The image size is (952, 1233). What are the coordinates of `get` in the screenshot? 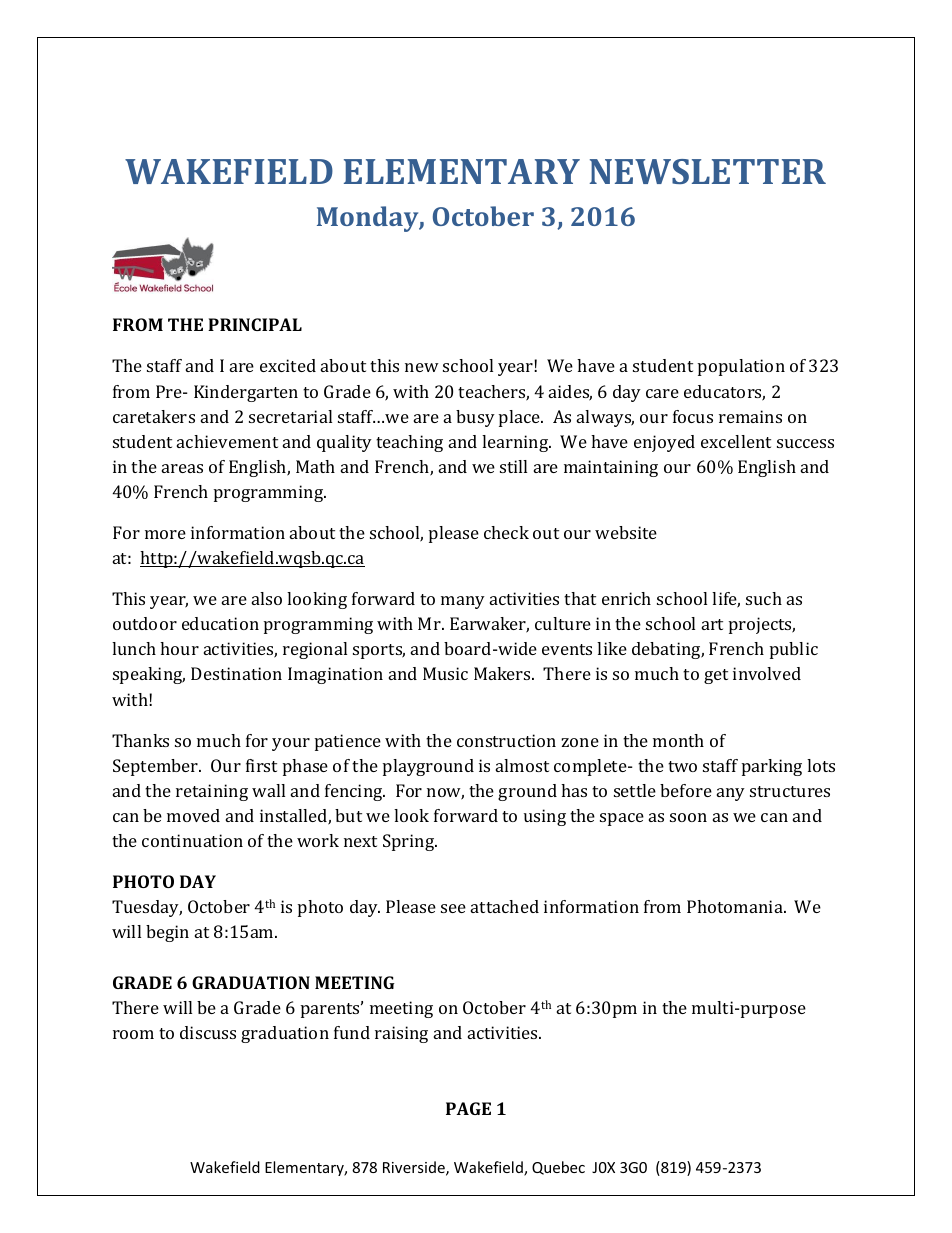 It's located at (716, 676).
